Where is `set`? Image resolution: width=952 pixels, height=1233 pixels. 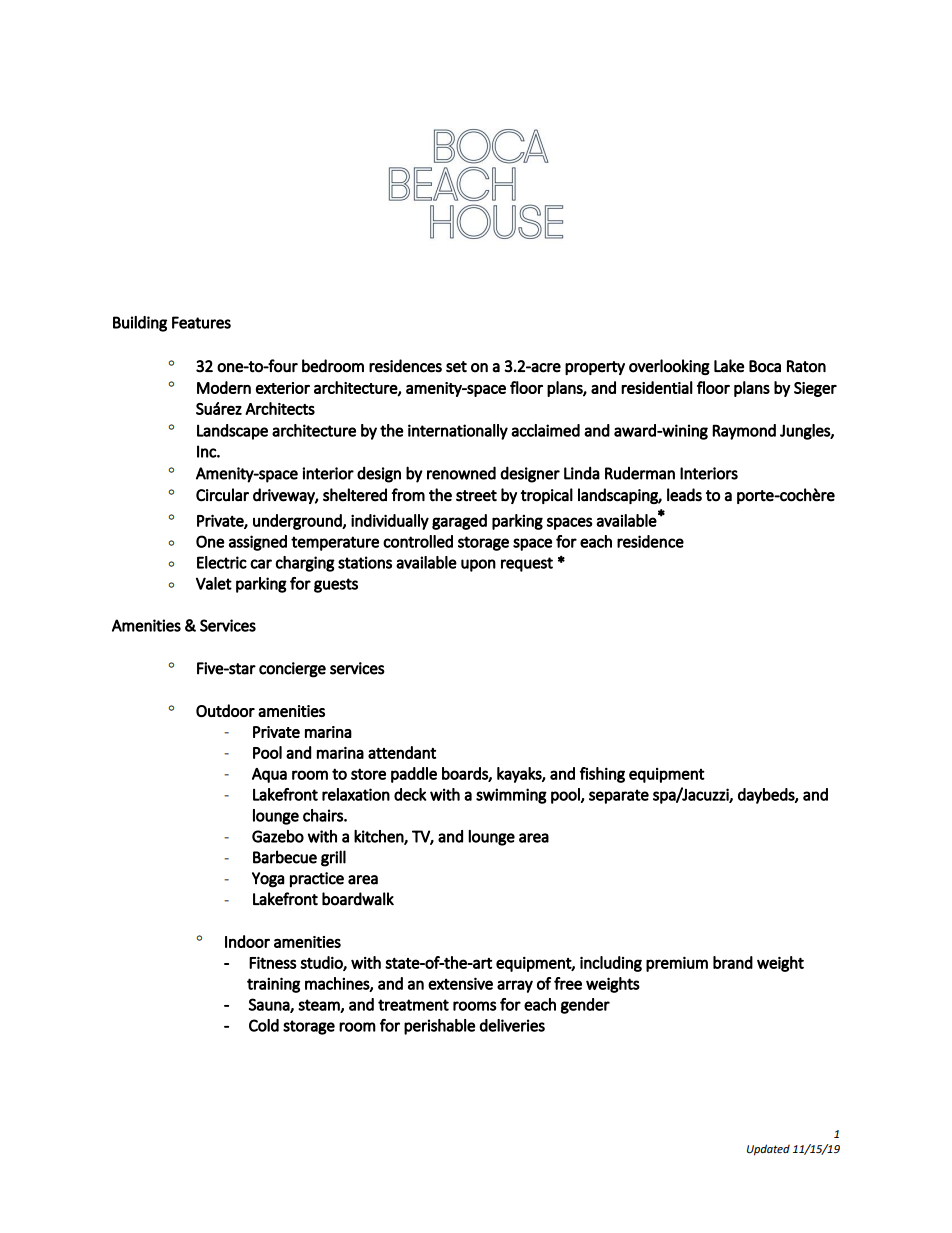
set is located at coordinates (456, 367).
